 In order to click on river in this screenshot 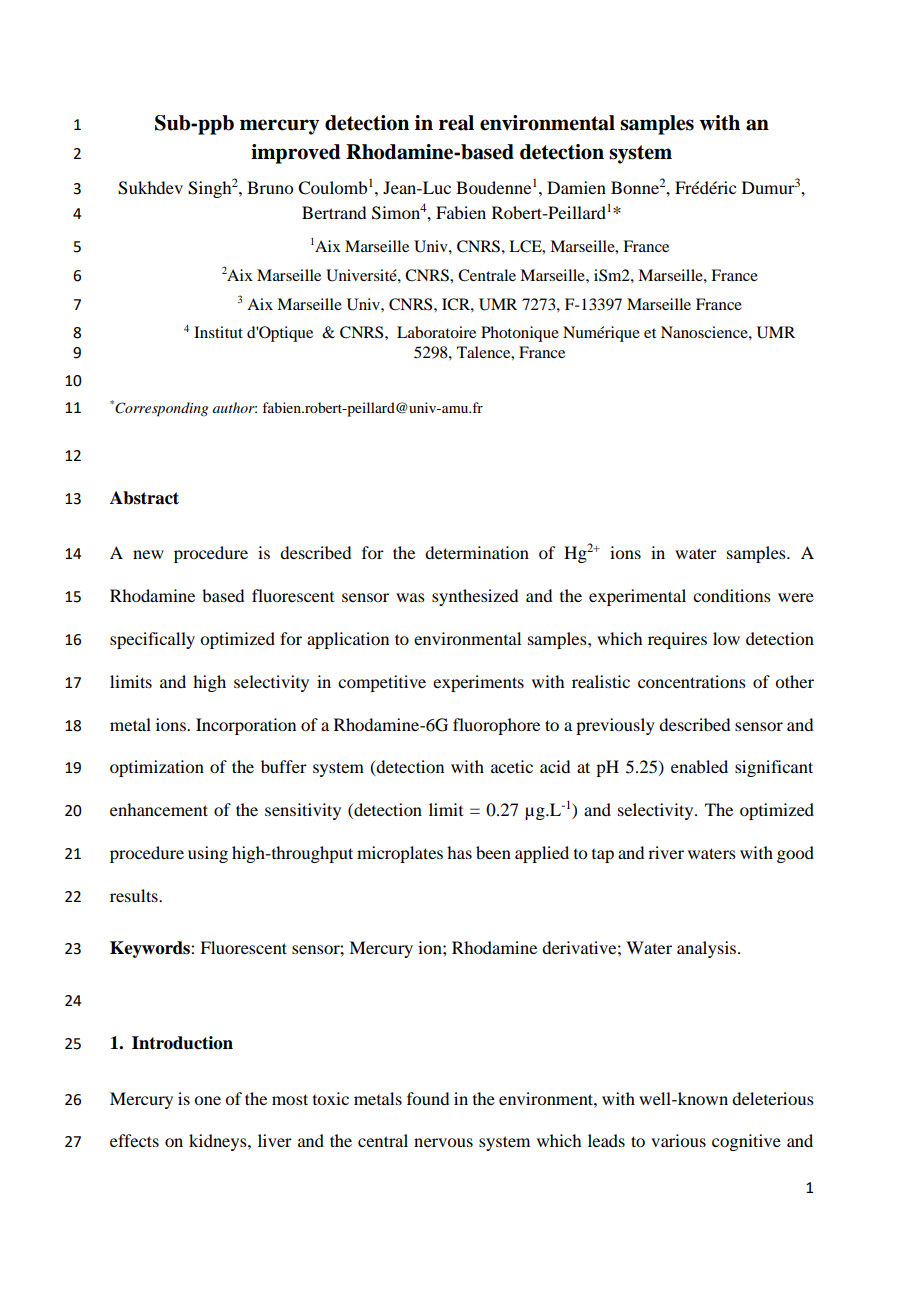, I will do `click(666, 852)`.
